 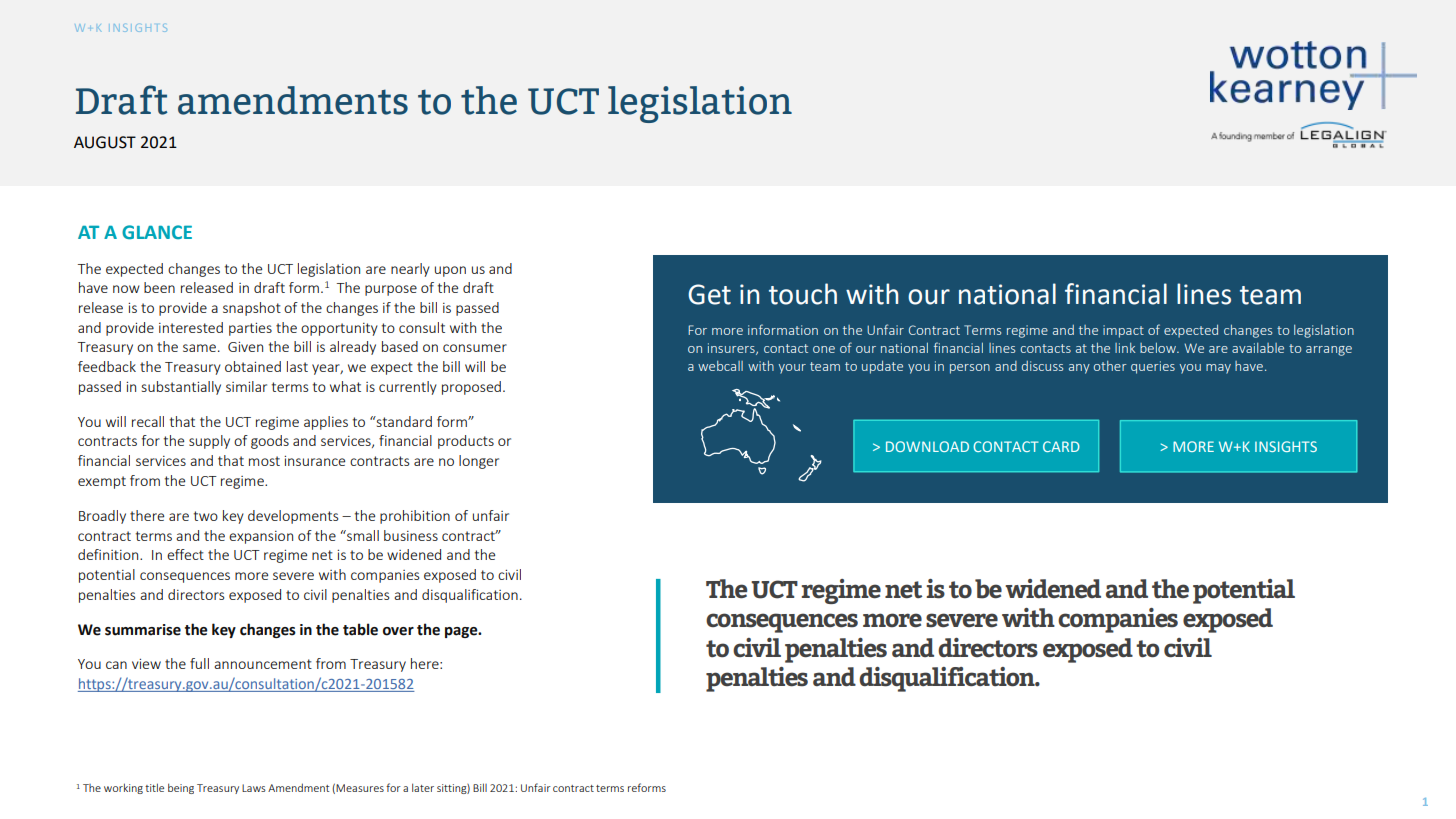 What do you see at coordinates (253, 366) in the screenshot?
I see `obtained` at bounding box center [253, 366].
